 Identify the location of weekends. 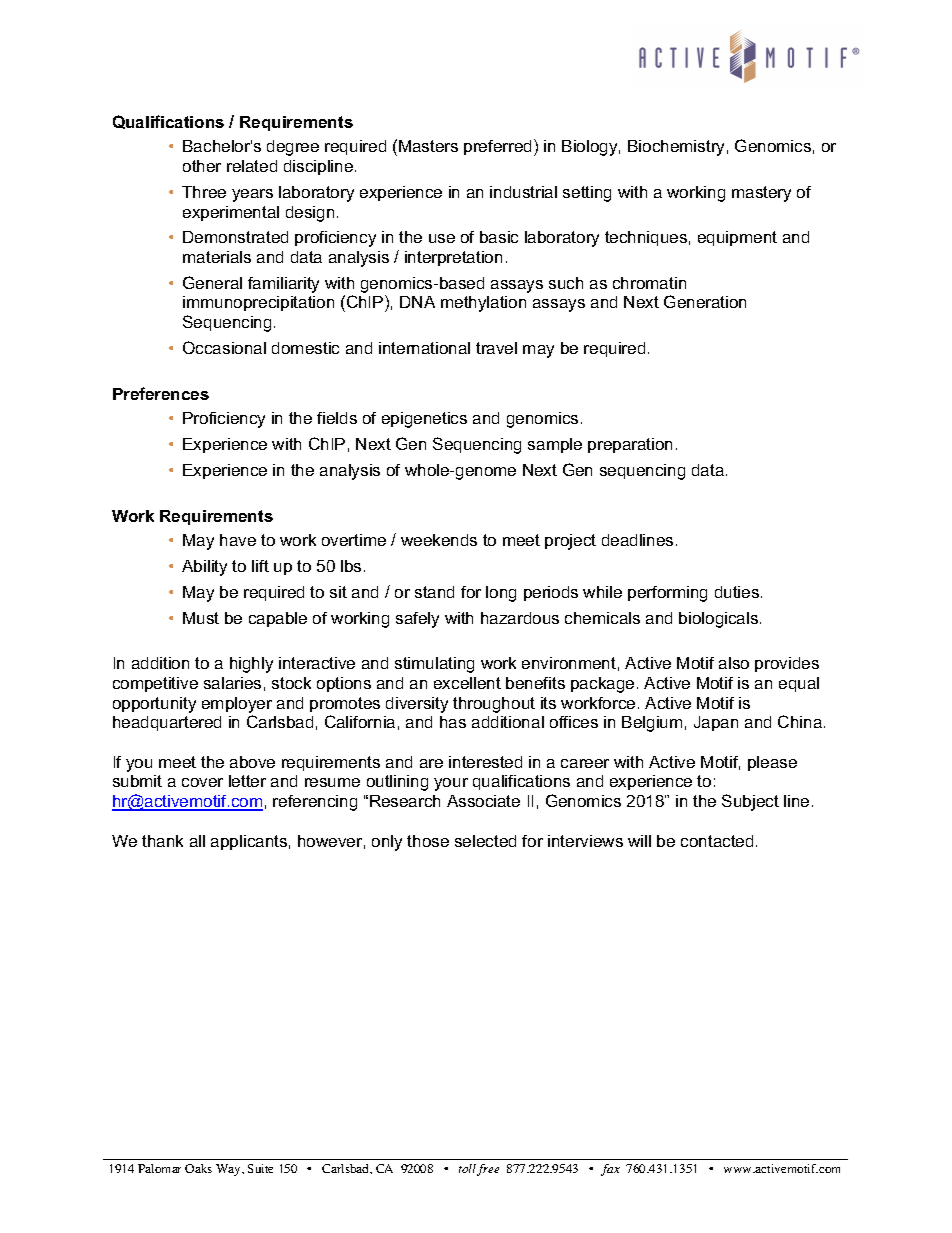
(439, 540).
